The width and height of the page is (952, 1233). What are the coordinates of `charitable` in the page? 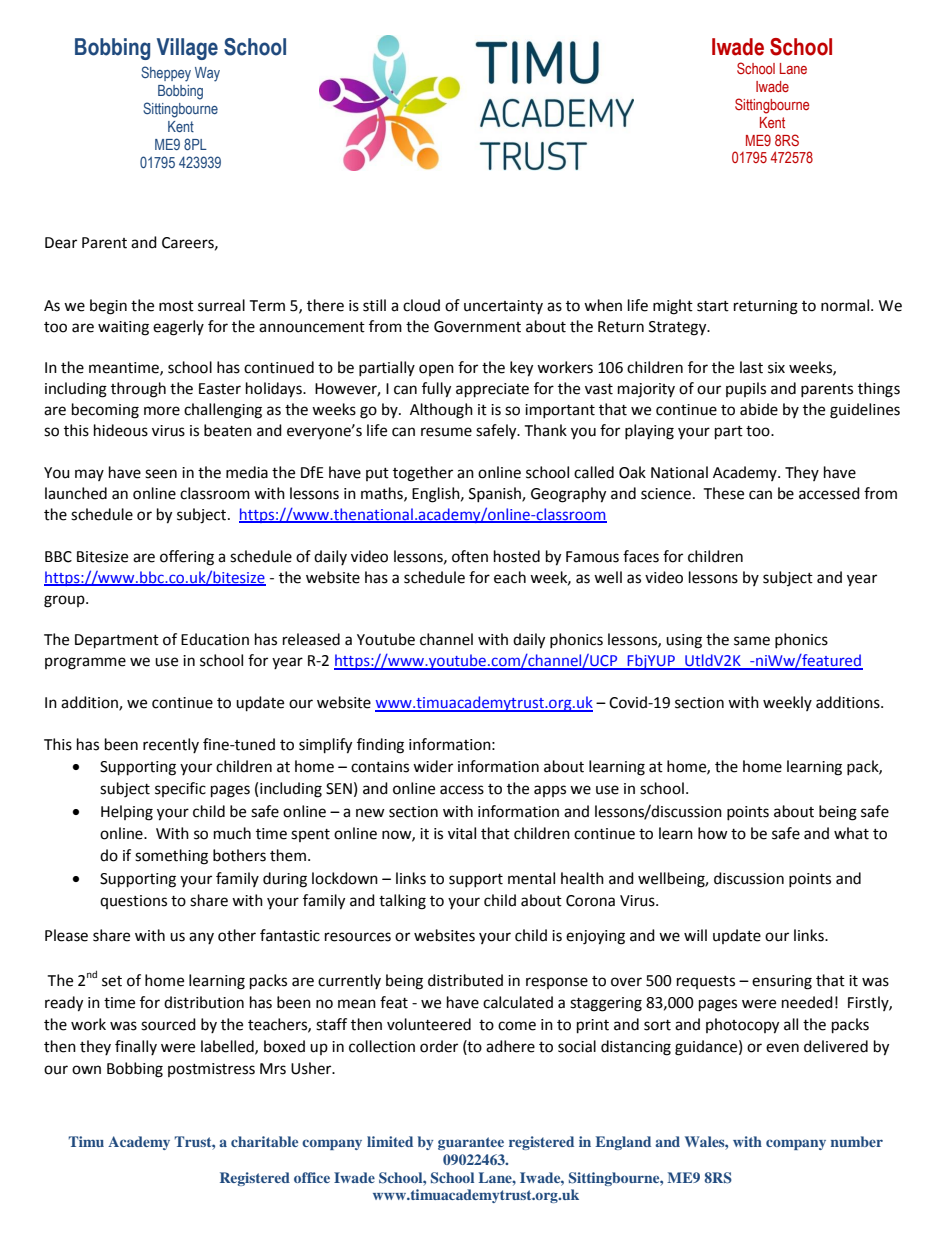 It's located at (264, 1141).
